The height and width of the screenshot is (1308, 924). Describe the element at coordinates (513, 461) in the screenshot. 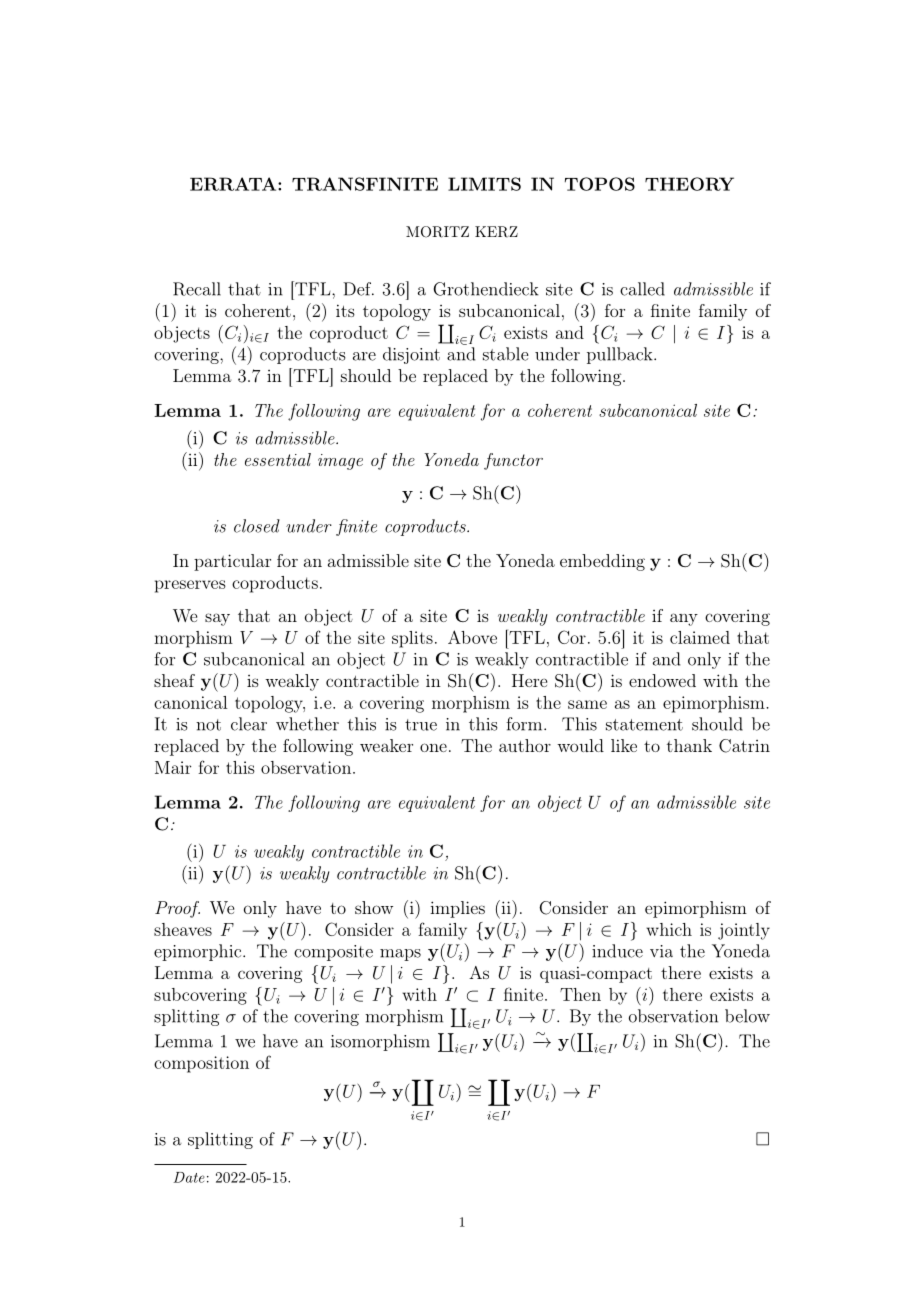

I see `functor` at that location.
